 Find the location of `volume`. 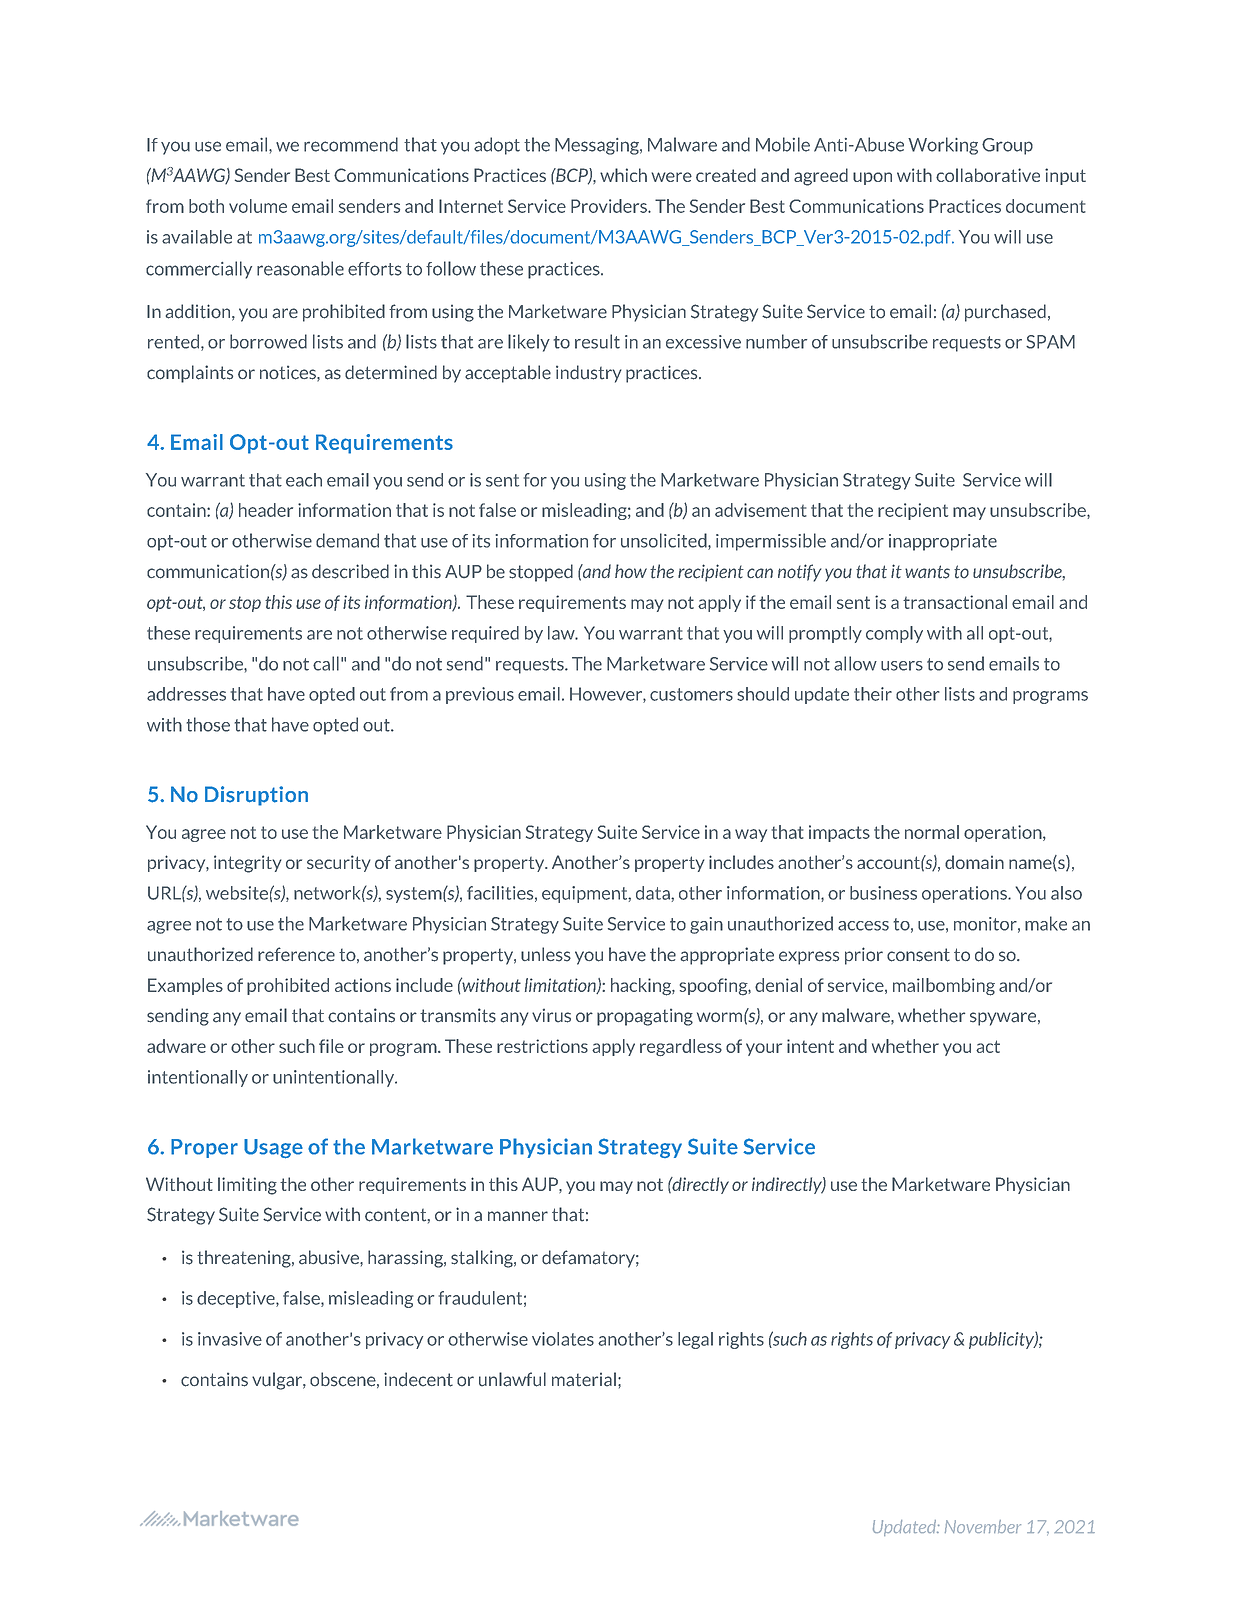

volume is located at coordinates (258, 206).
